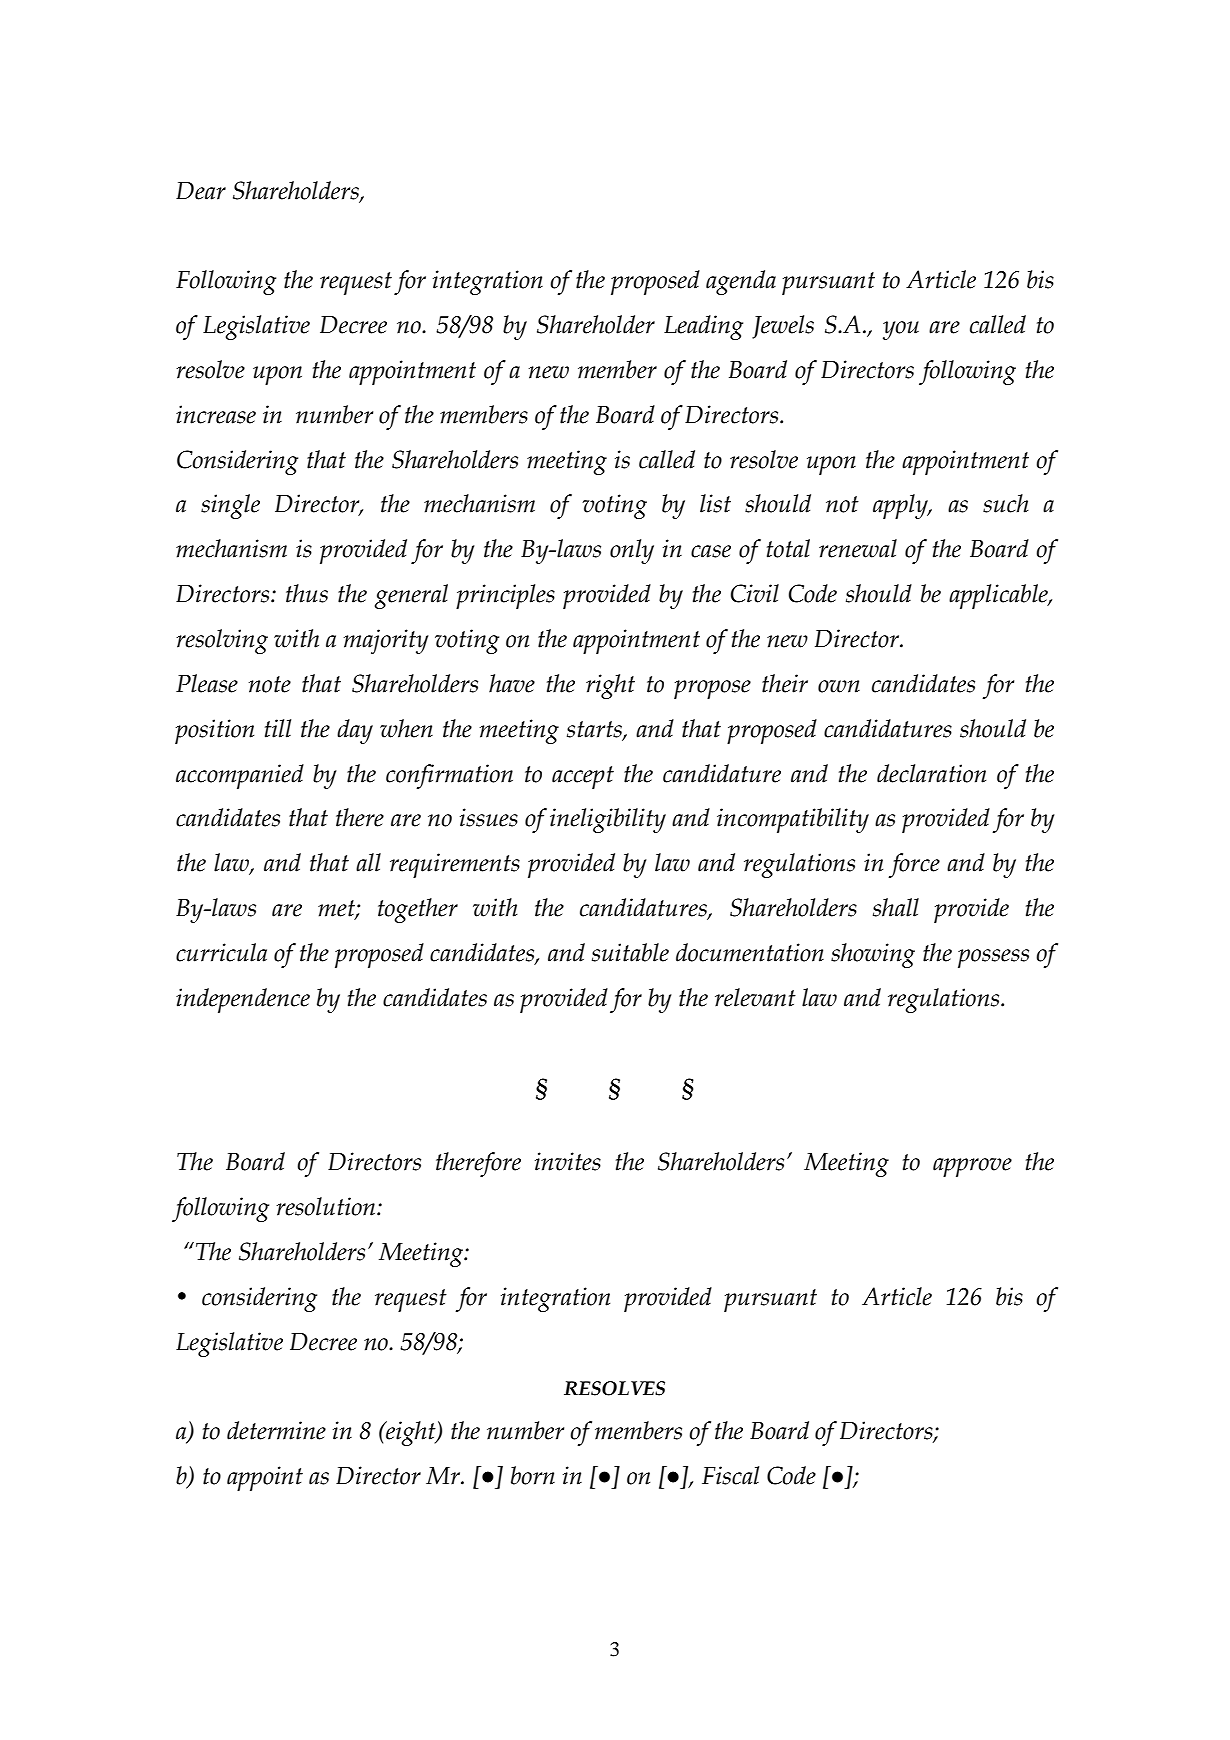  I want to click on force, so click(914, 865).
